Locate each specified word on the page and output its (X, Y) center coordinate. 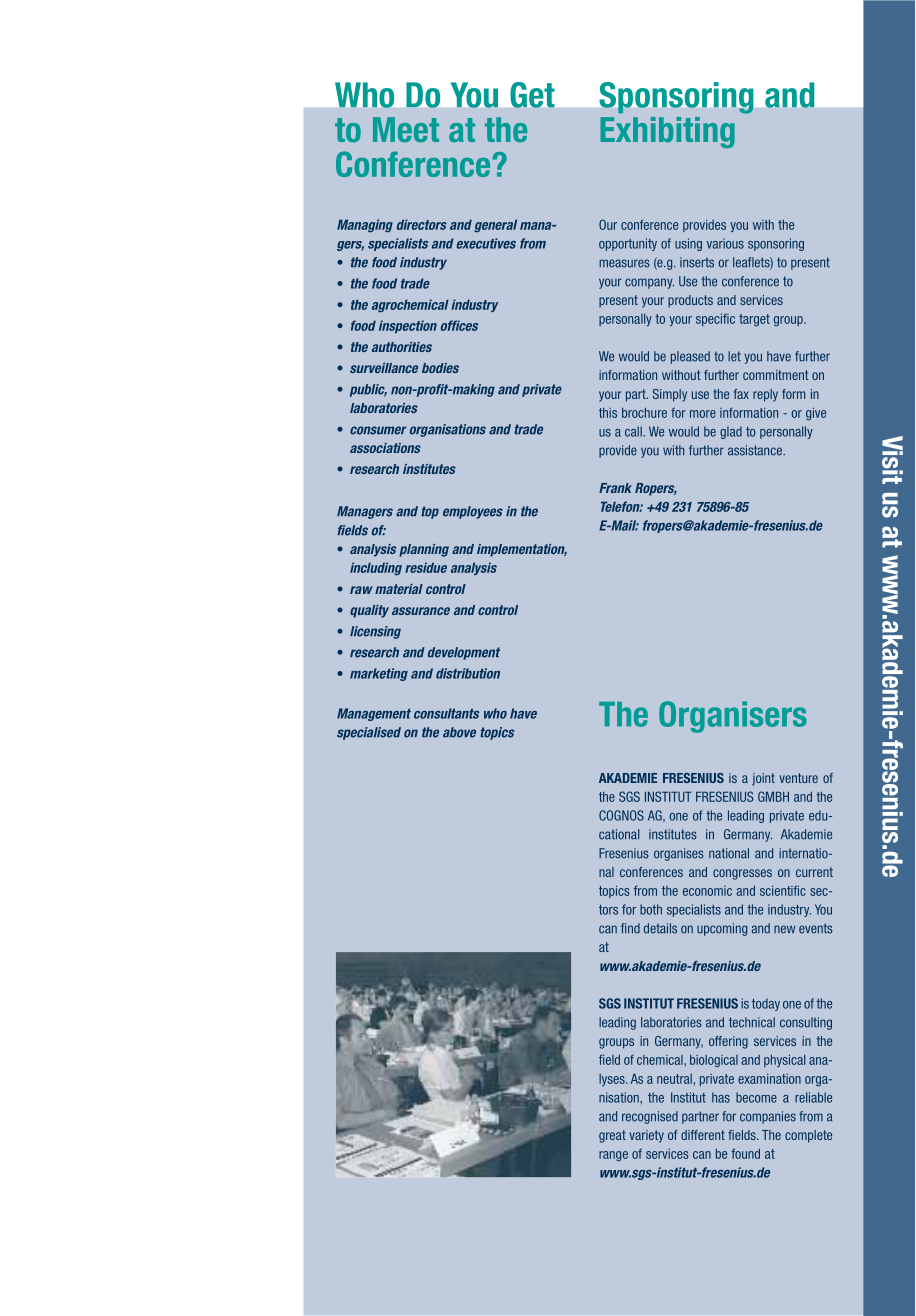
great (612, 1136)
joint (763, 779)
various (725, 243)
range (613, 1156)
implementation (522, 550)
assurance (421, 611)
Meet (406, 129)
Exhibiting (667, 132)
